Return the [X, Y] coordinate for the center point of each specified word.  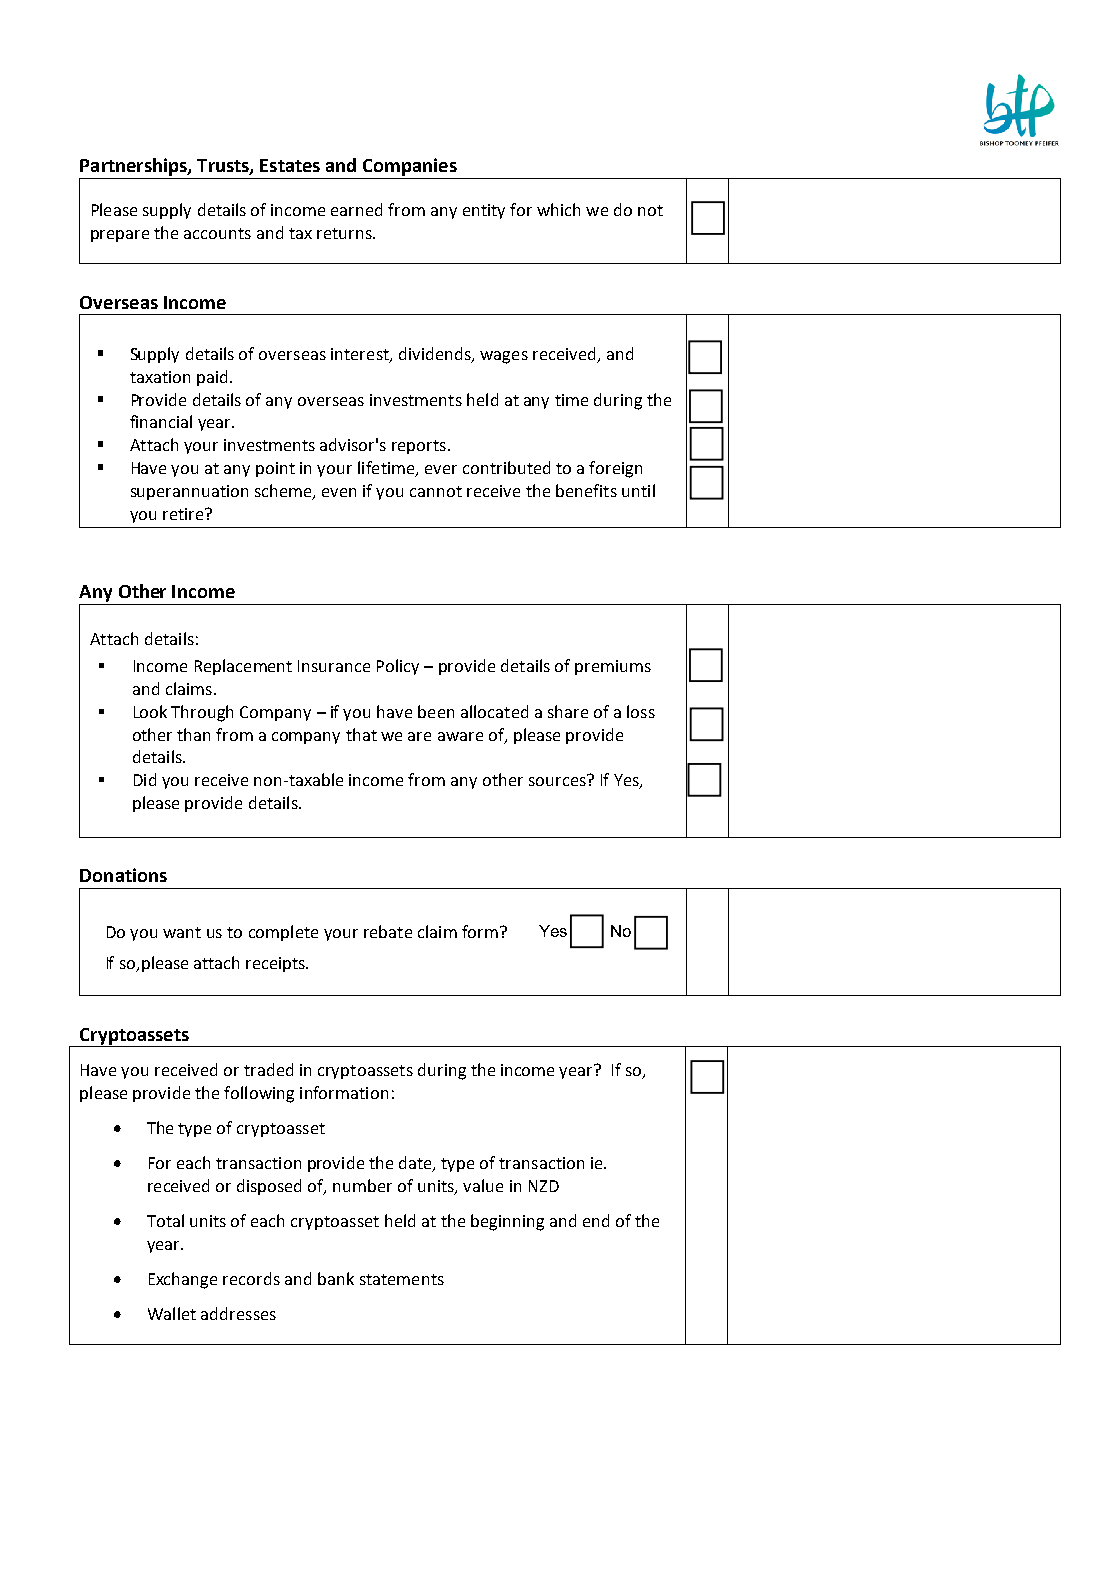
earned [356, 209]
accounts [217, 233]
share [568, 711]
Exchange [183, 1280]
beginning [507, 1222]
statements [402, 1279]
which [558, 209]
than [193, 734]
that [361, 734]
